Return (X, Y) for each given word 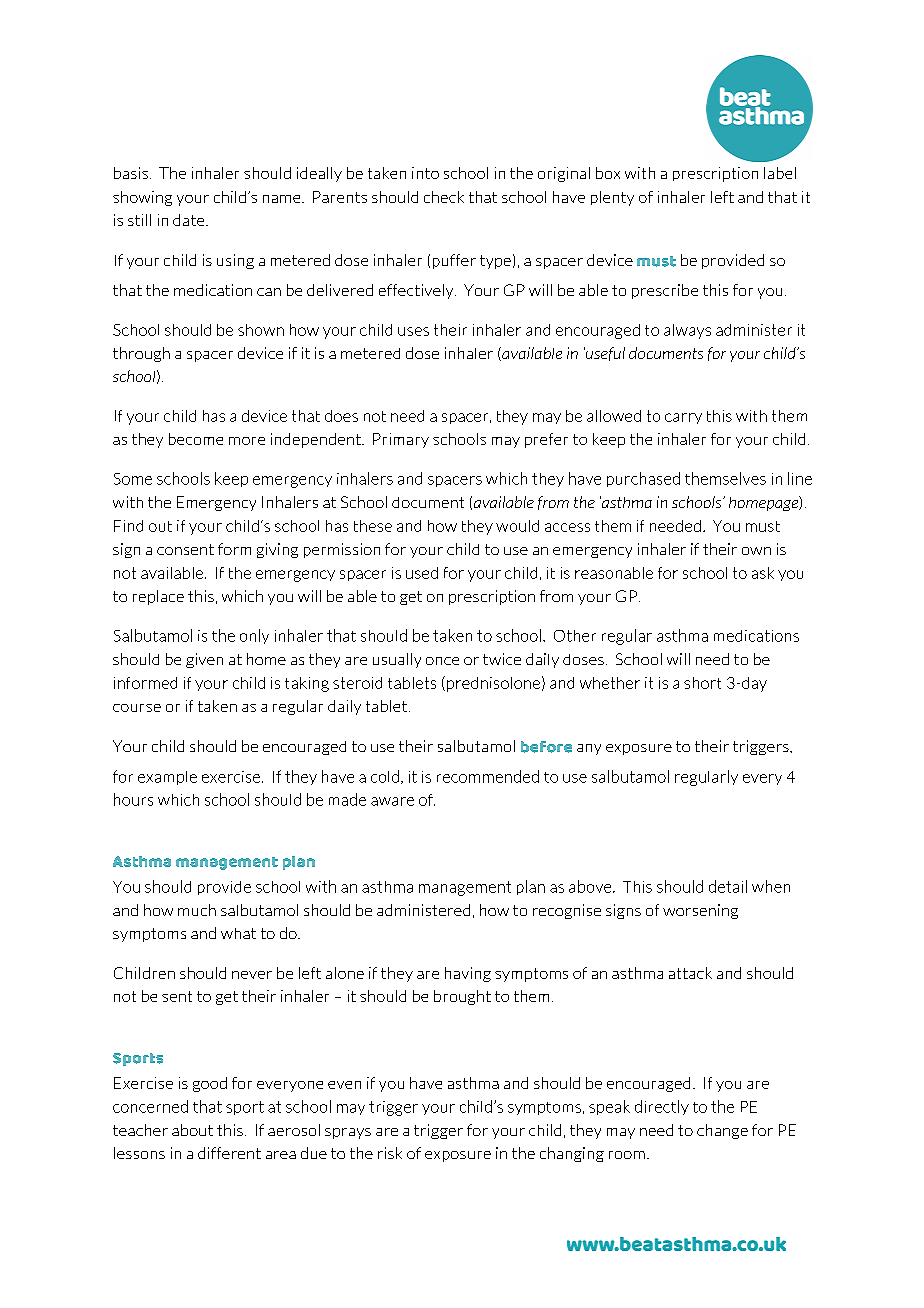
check (444, 197)
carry (683, 418)
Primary (401, 440)
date (190, 220)
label (780, 173)
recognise (567, 911)
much (197, 910)
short (702, 683)
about (192, 1130)
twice (502, 659)
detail (728, 886)
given (204, 660)
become (196, 439)
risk (390, 1153)
